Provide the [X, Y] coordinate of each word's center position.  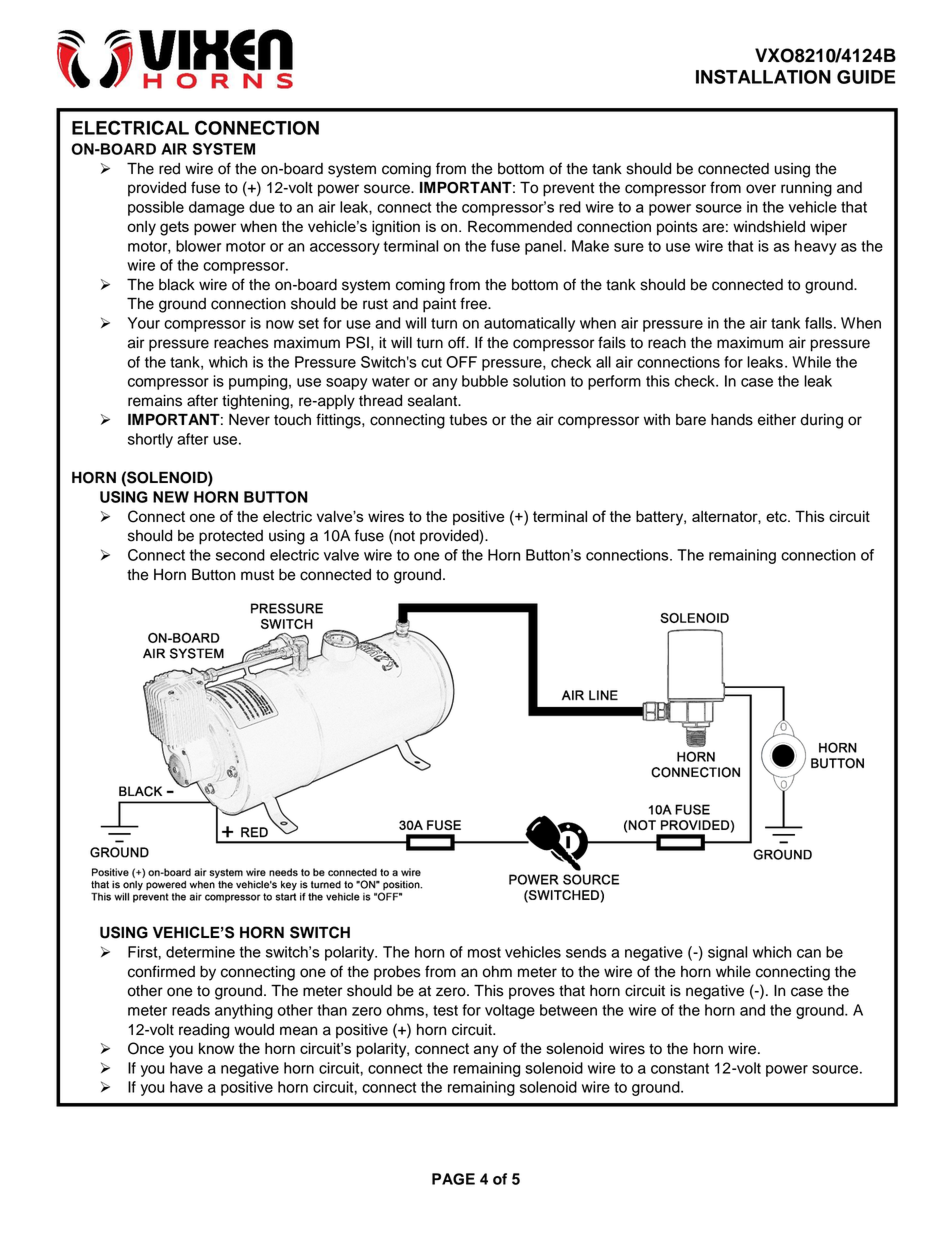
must [257, 575]
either [777, 420]
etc [777, 516]
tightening [256, 402]
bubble [485, 381]
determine [200, 952]
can [809, 953]
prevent [568, 190]
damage [216, 208]
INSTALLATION [763, 76]
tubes [468, 420]
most [484, 952]
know [216, 1048]
